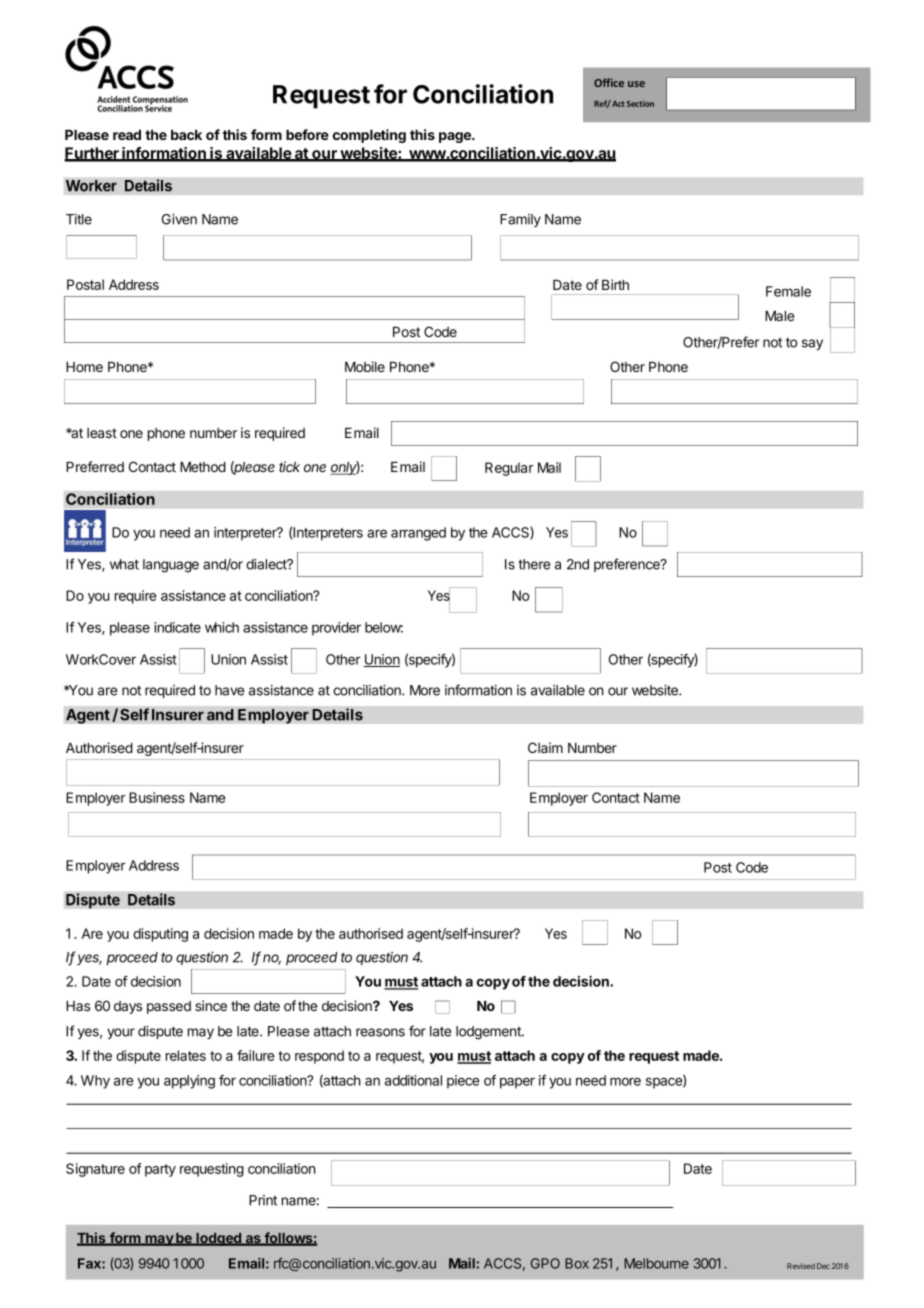 This page has height=1308, width=924. What do you see at coordinates (656, 1263) in the page?
I see `Melbourne` at bounding box center [656, 1263].
